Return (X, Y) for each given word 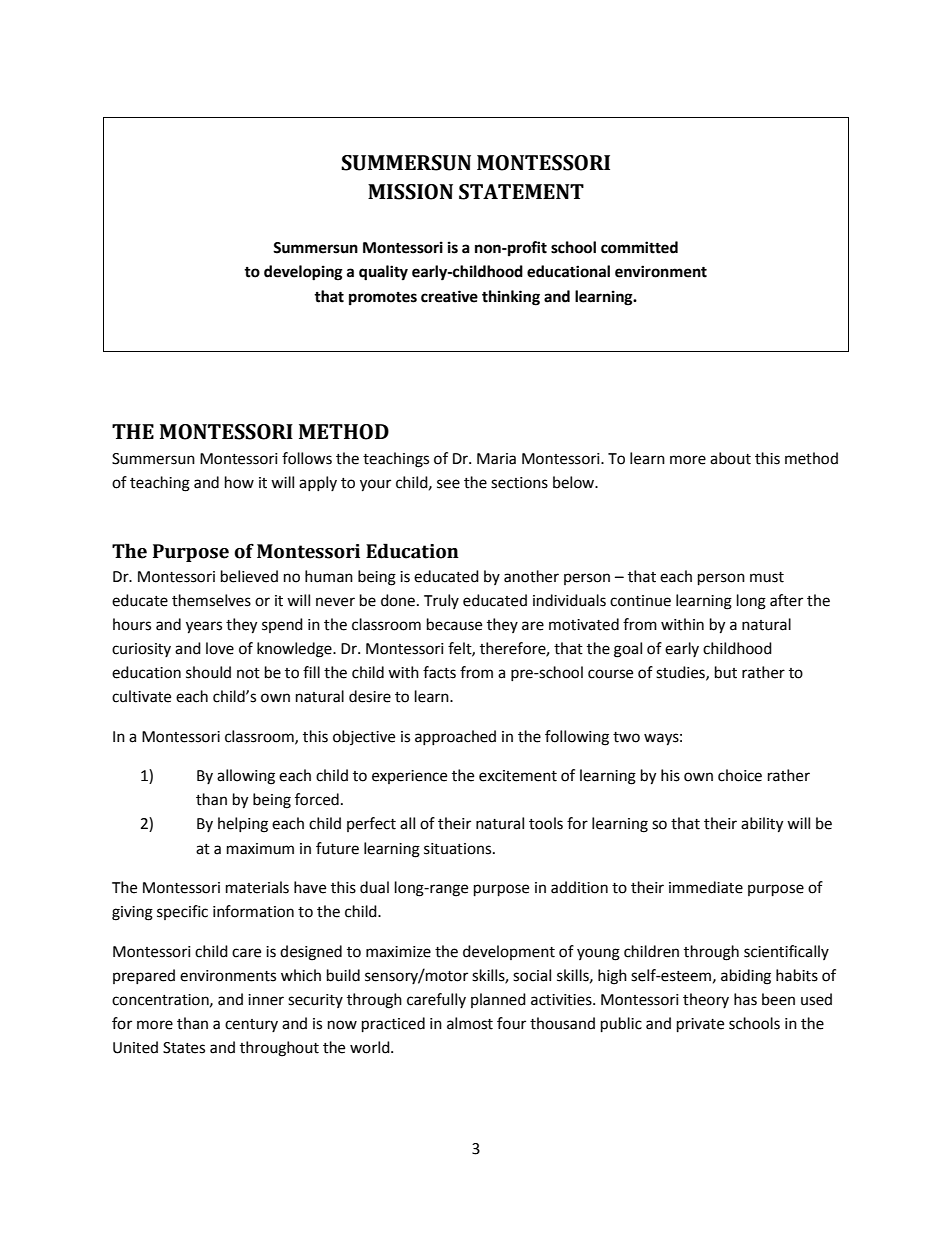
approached (455, 737)
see (448, 484)
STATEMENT (521, 192)
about (730, 458)
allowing (246, 777)
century (251, 1025)
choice (740, 775)
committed (639, 247)
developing (303, 273)
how (239, 482)
